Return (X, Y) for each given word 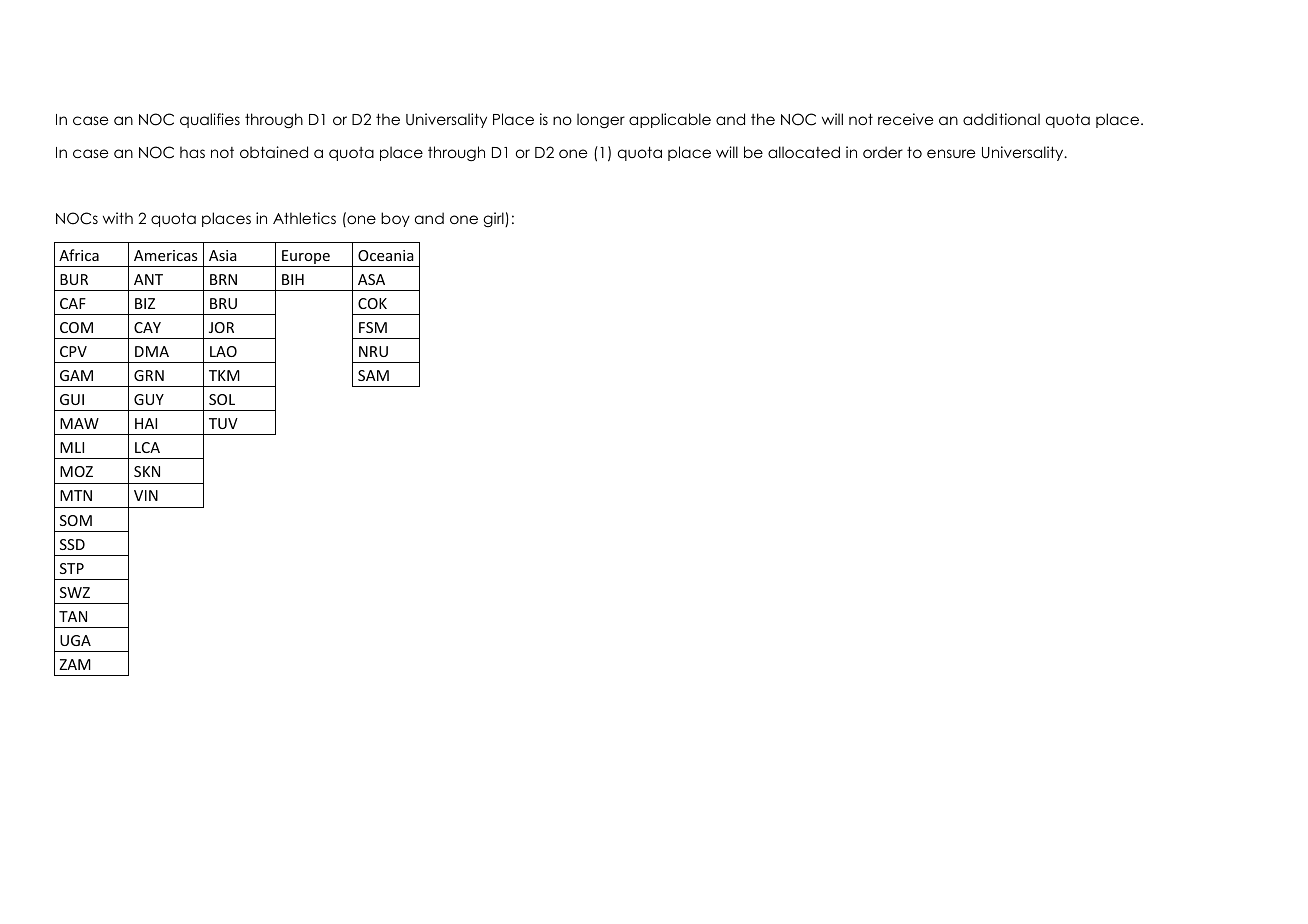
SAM (373, 375)
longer (601, 121)
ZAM (75, 664)
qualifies (210, 120)
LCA (147, 447)
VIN (146, 495)
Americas (165, 255)
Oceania (386, 255)
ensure (951, 153)
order (883, 152)
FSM (373, 327)
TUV (223, 423)
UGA (75, 640)
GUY (149, 399)
